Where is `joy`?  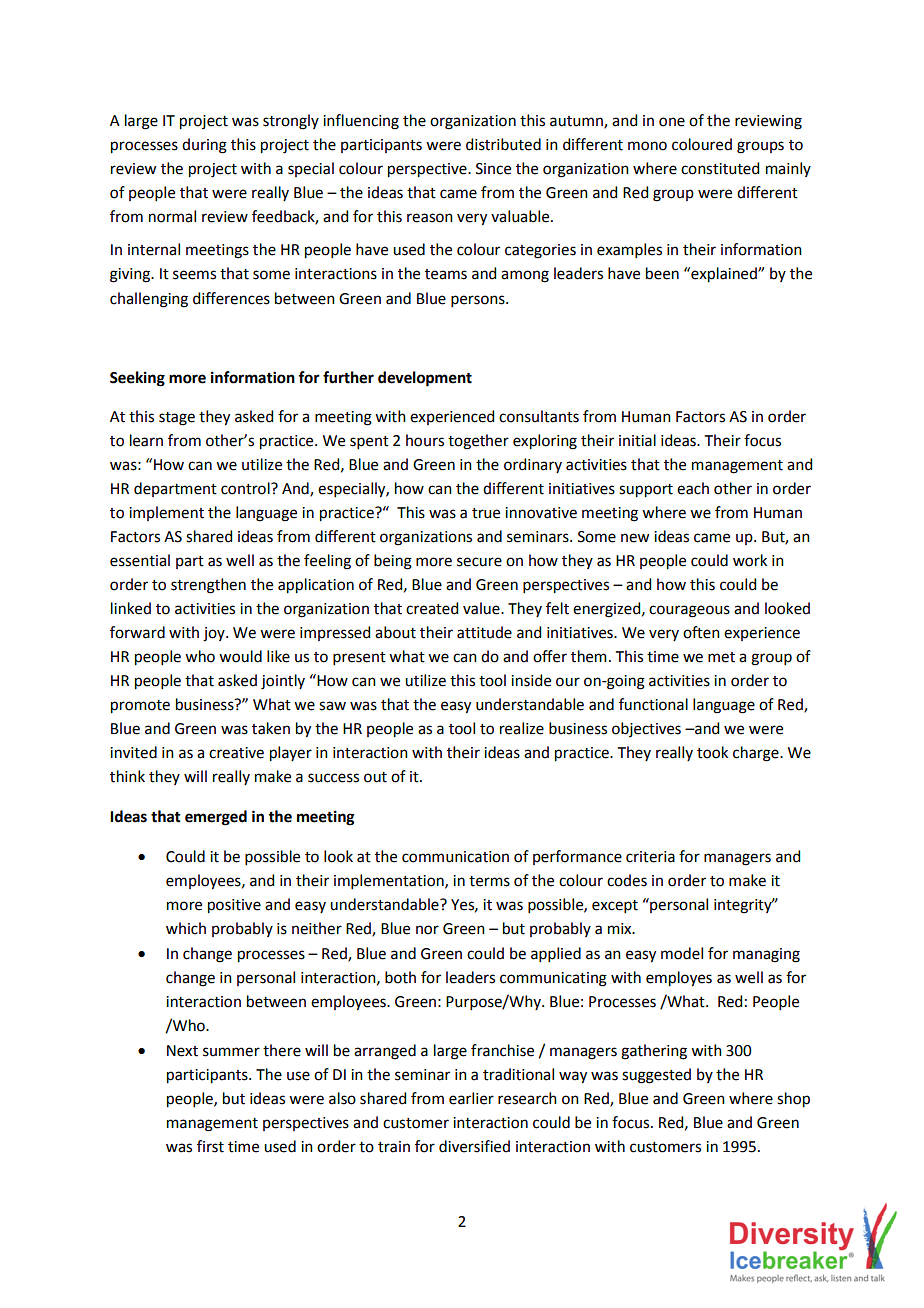 joy is located at coordinates (215, 634).
